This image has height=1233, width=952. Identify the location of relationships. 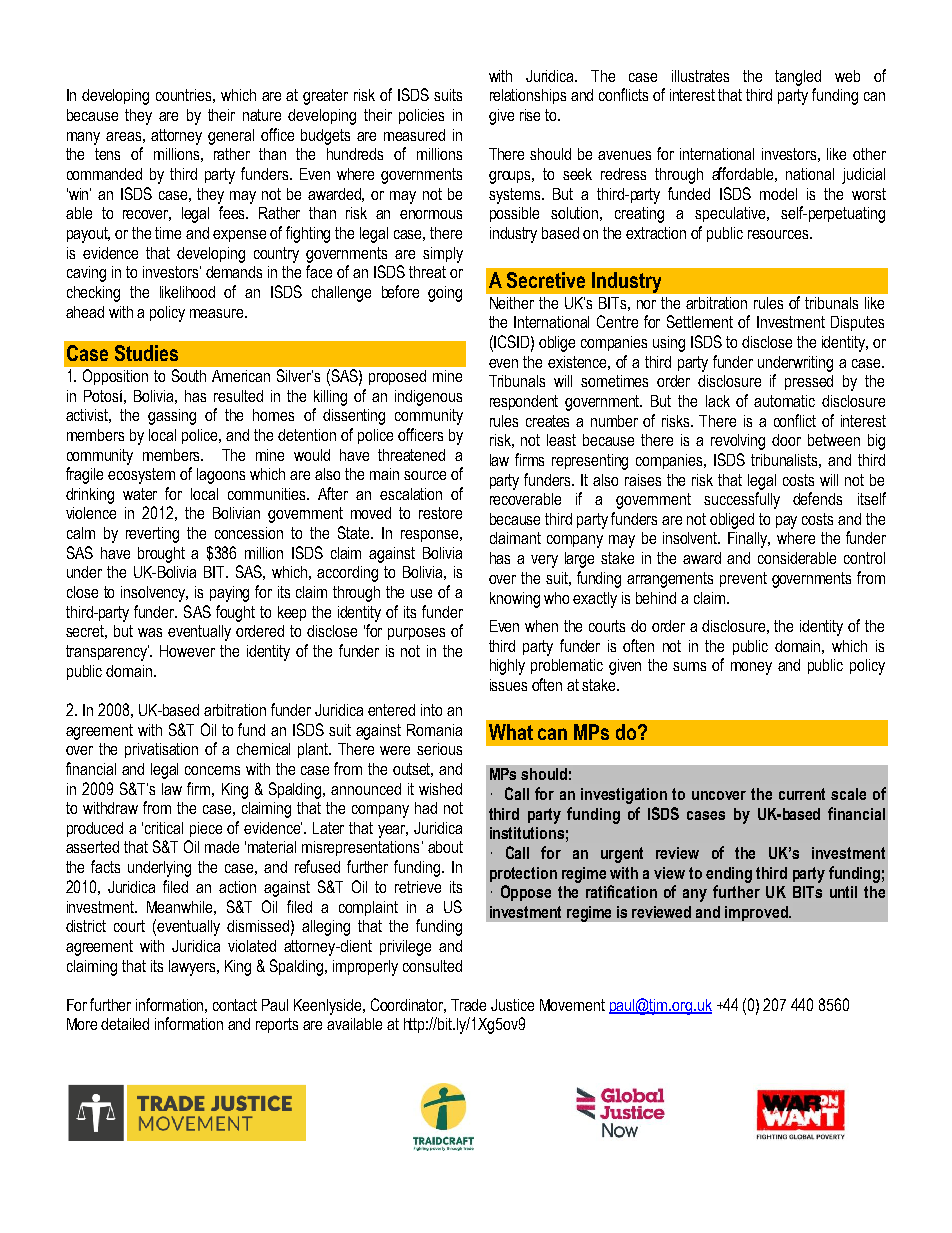
(528, 96).
